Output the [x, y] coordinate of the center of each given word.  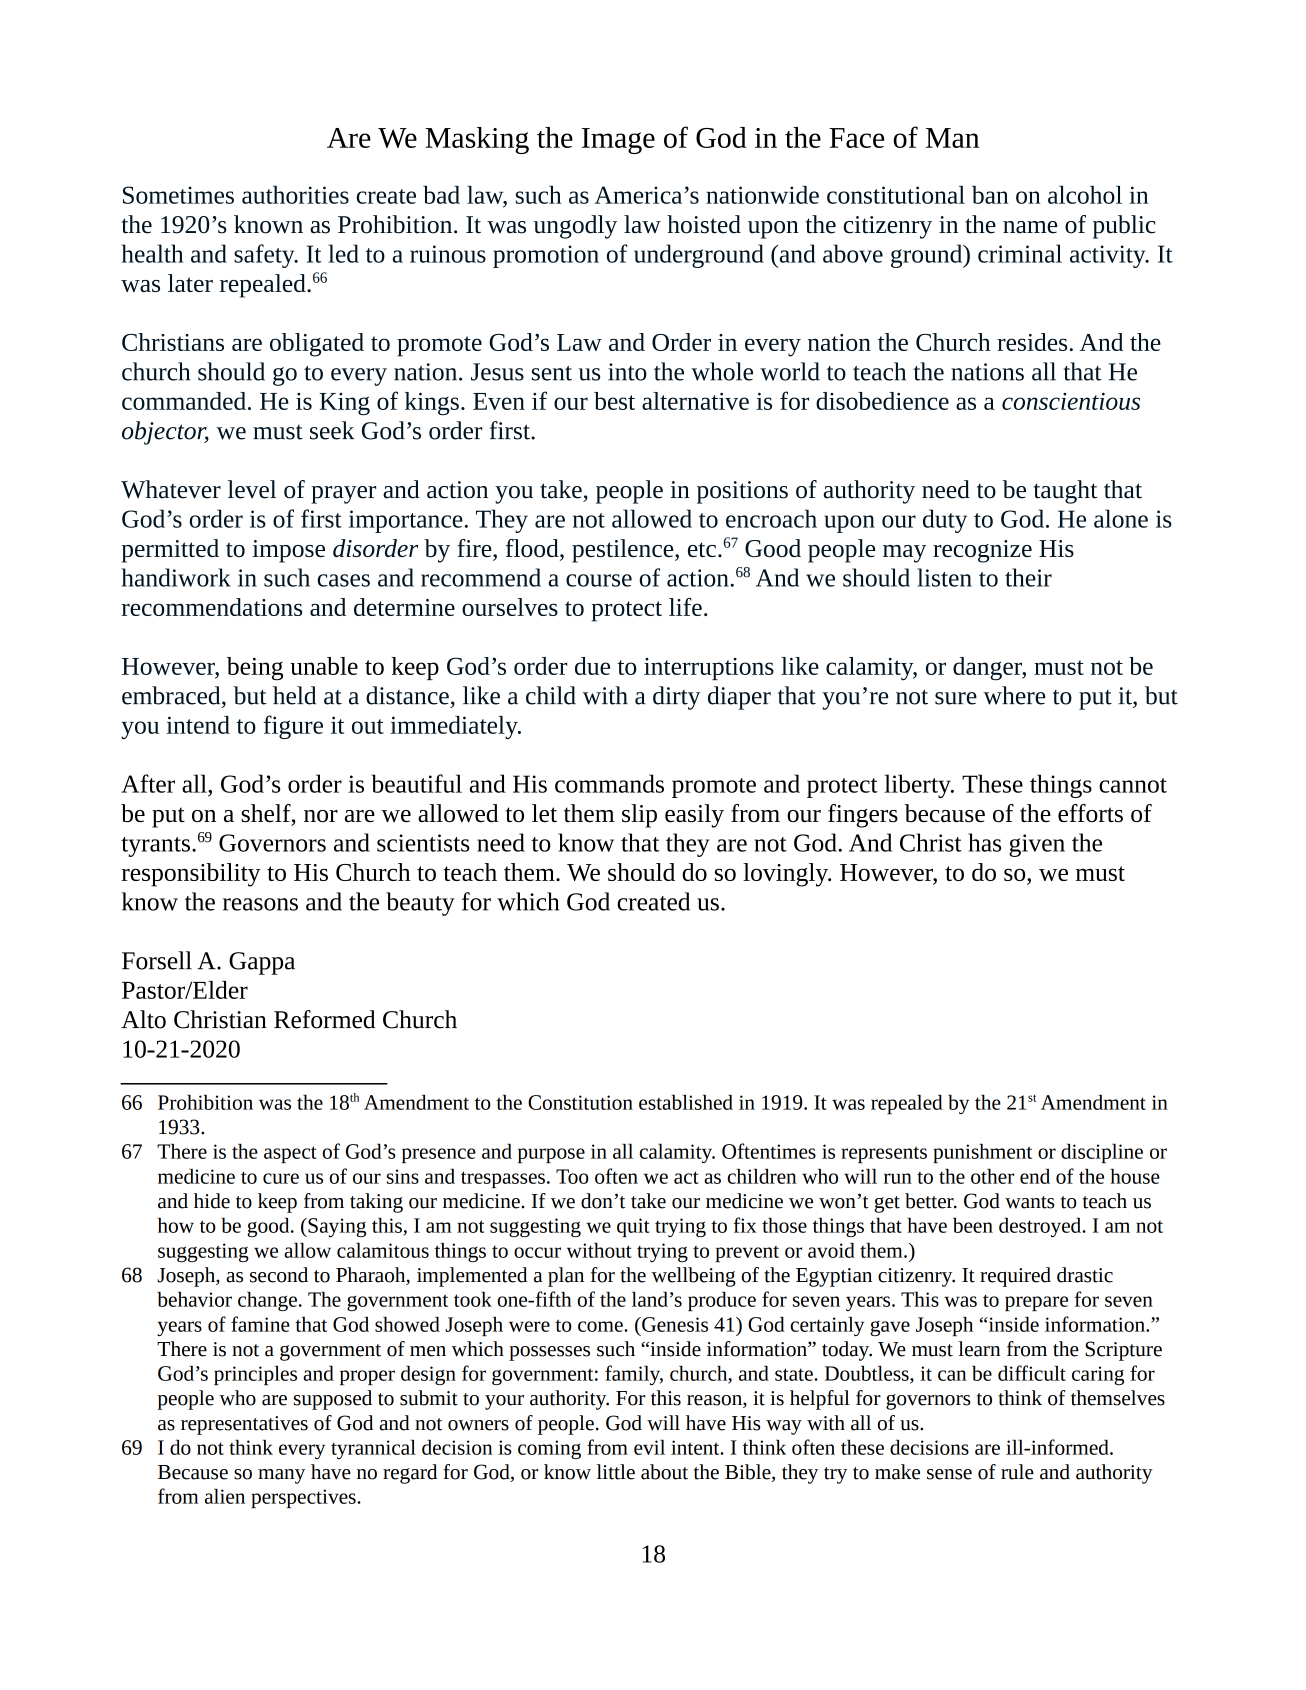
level [252, 489]
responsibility [191, 875]
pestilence [624, 551]
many [281, 1476]
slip [639, 816]
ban [990, 195]
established [686, 1102]
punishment [982, 1153]
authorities [295, 195]
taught [1065, 492]
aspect [290, 1154]
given [1037, 845]
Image [618, 141]
